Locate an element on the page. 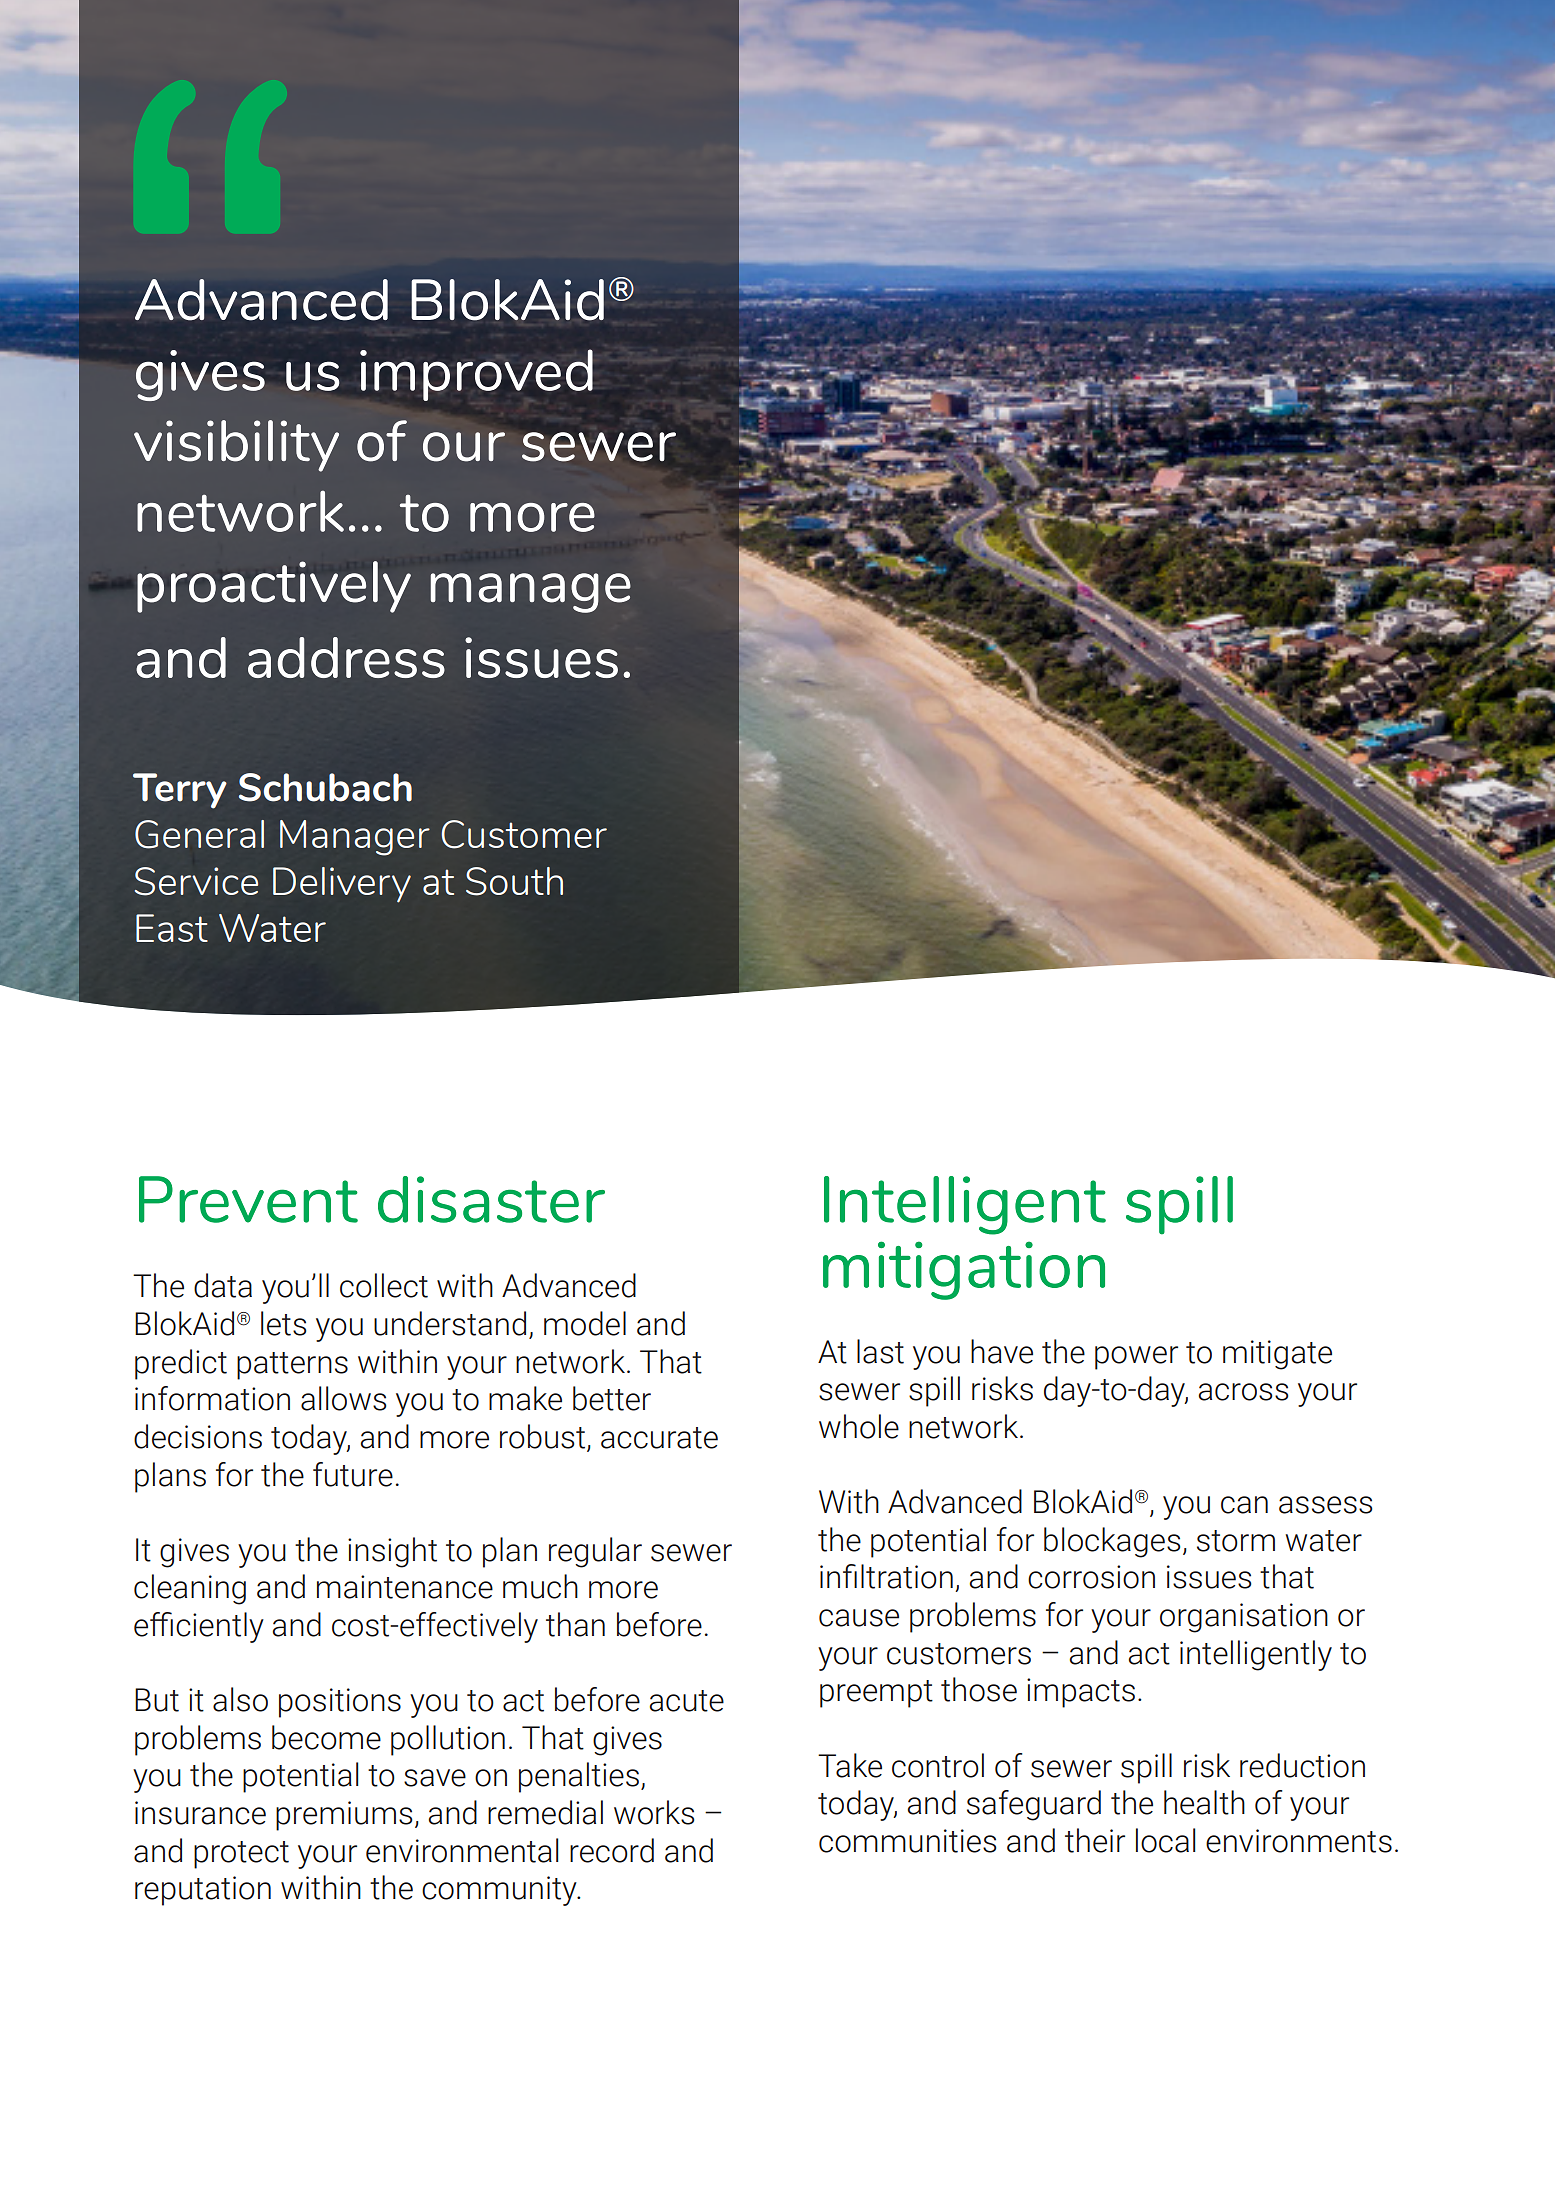 The image size is (1555, 2199). visibility is located at coordinates (236, 446).
